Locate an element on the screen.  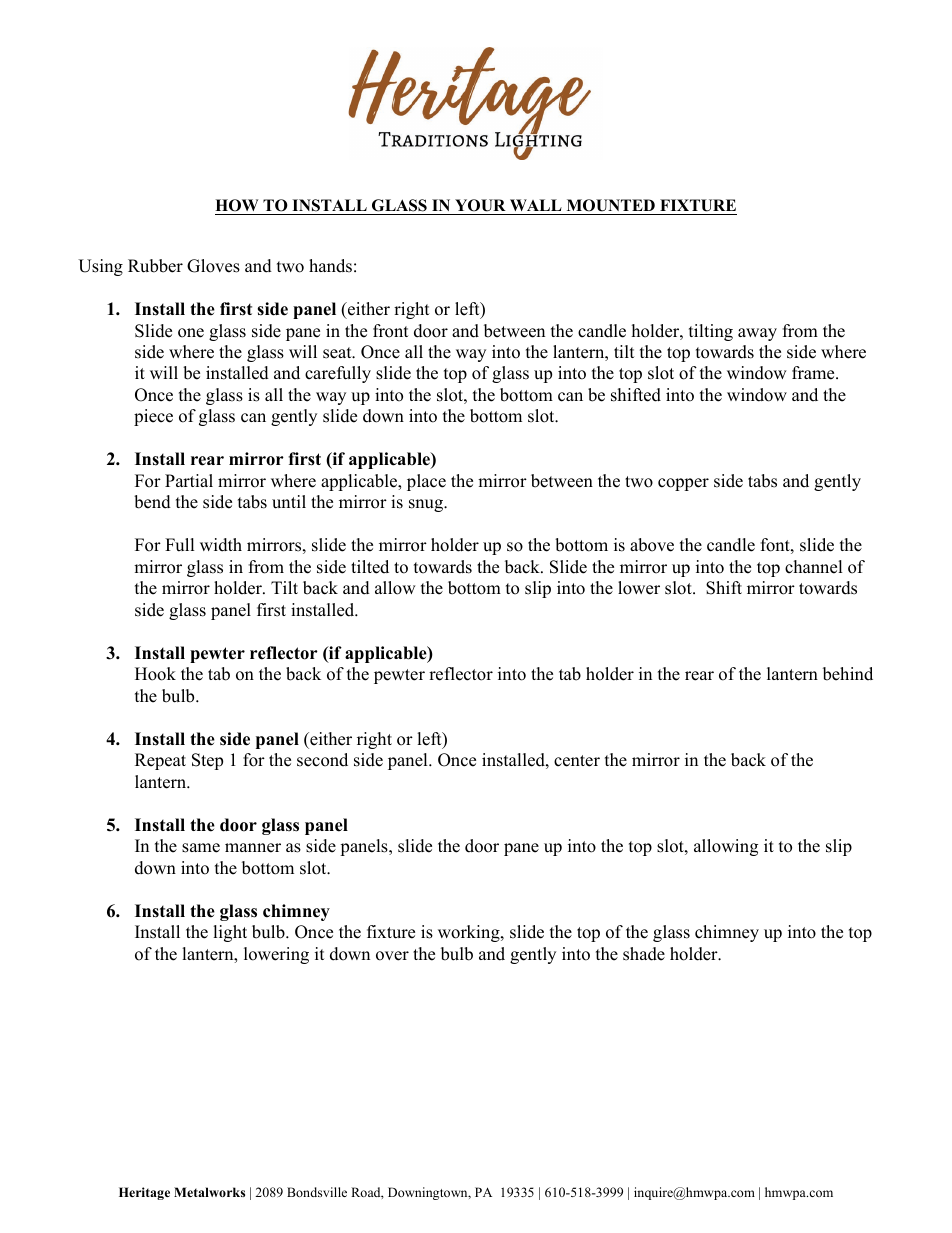
behind is located at coordinates (848, 674).
